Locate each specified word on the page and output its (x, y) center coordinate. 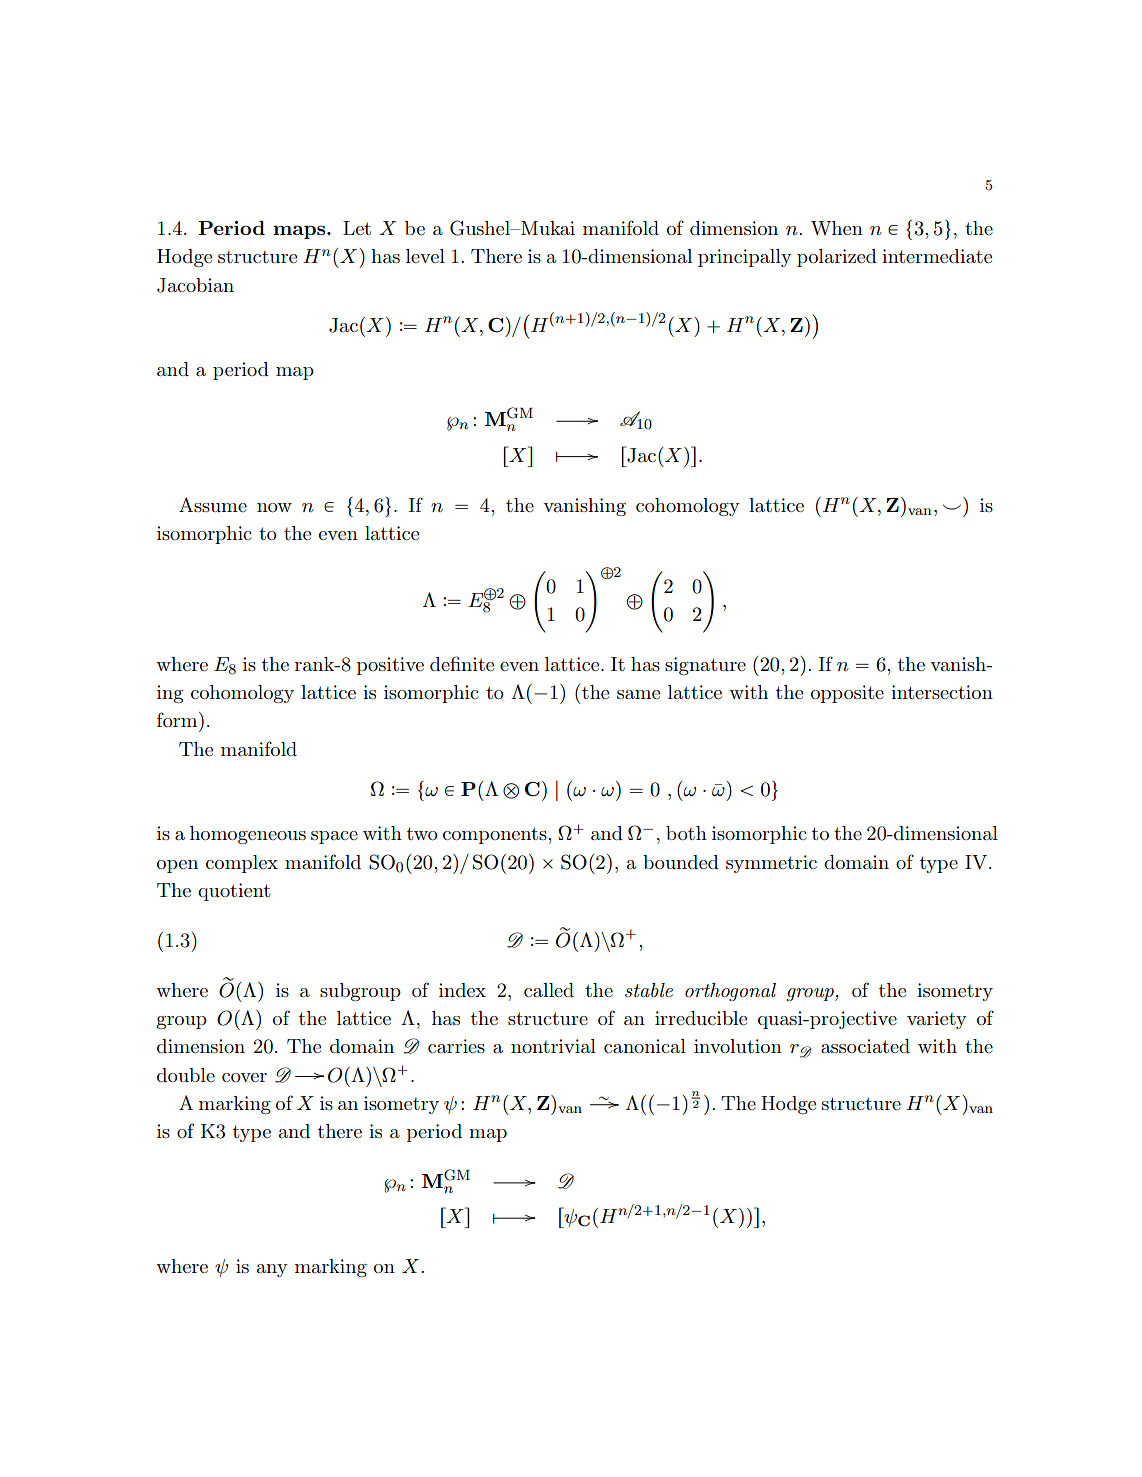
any (272, 1270)
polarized (837, 258)
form (178, 719)
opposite (847, 694)
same (638, 694)
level (425, 256)
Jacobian (195, 285)
